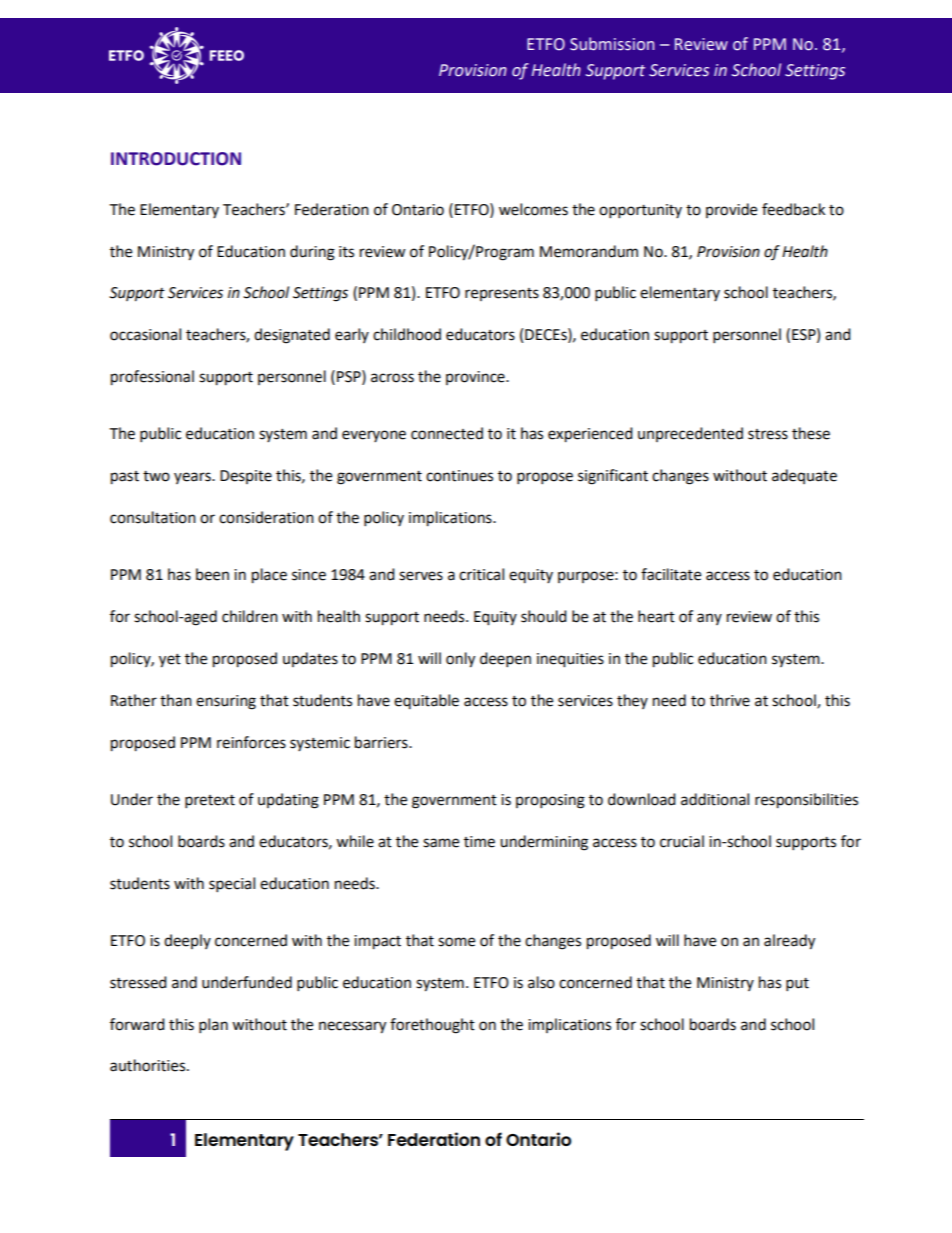 This image has width=952, height=1233. I want to click on put, so click(797, 985).
